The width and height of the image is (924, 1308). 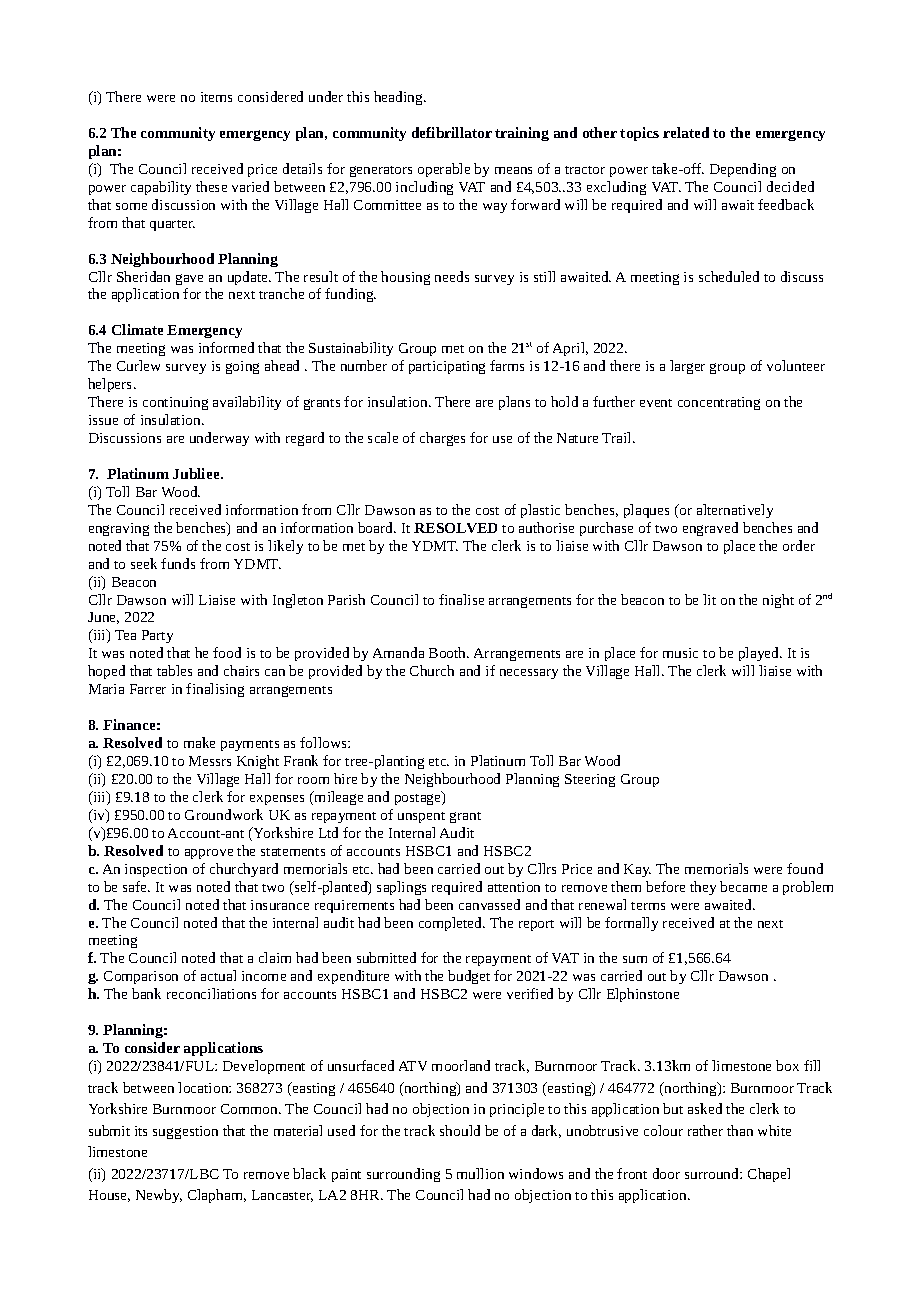 I want to click on suggestion, so click(x=185, y=1132).
